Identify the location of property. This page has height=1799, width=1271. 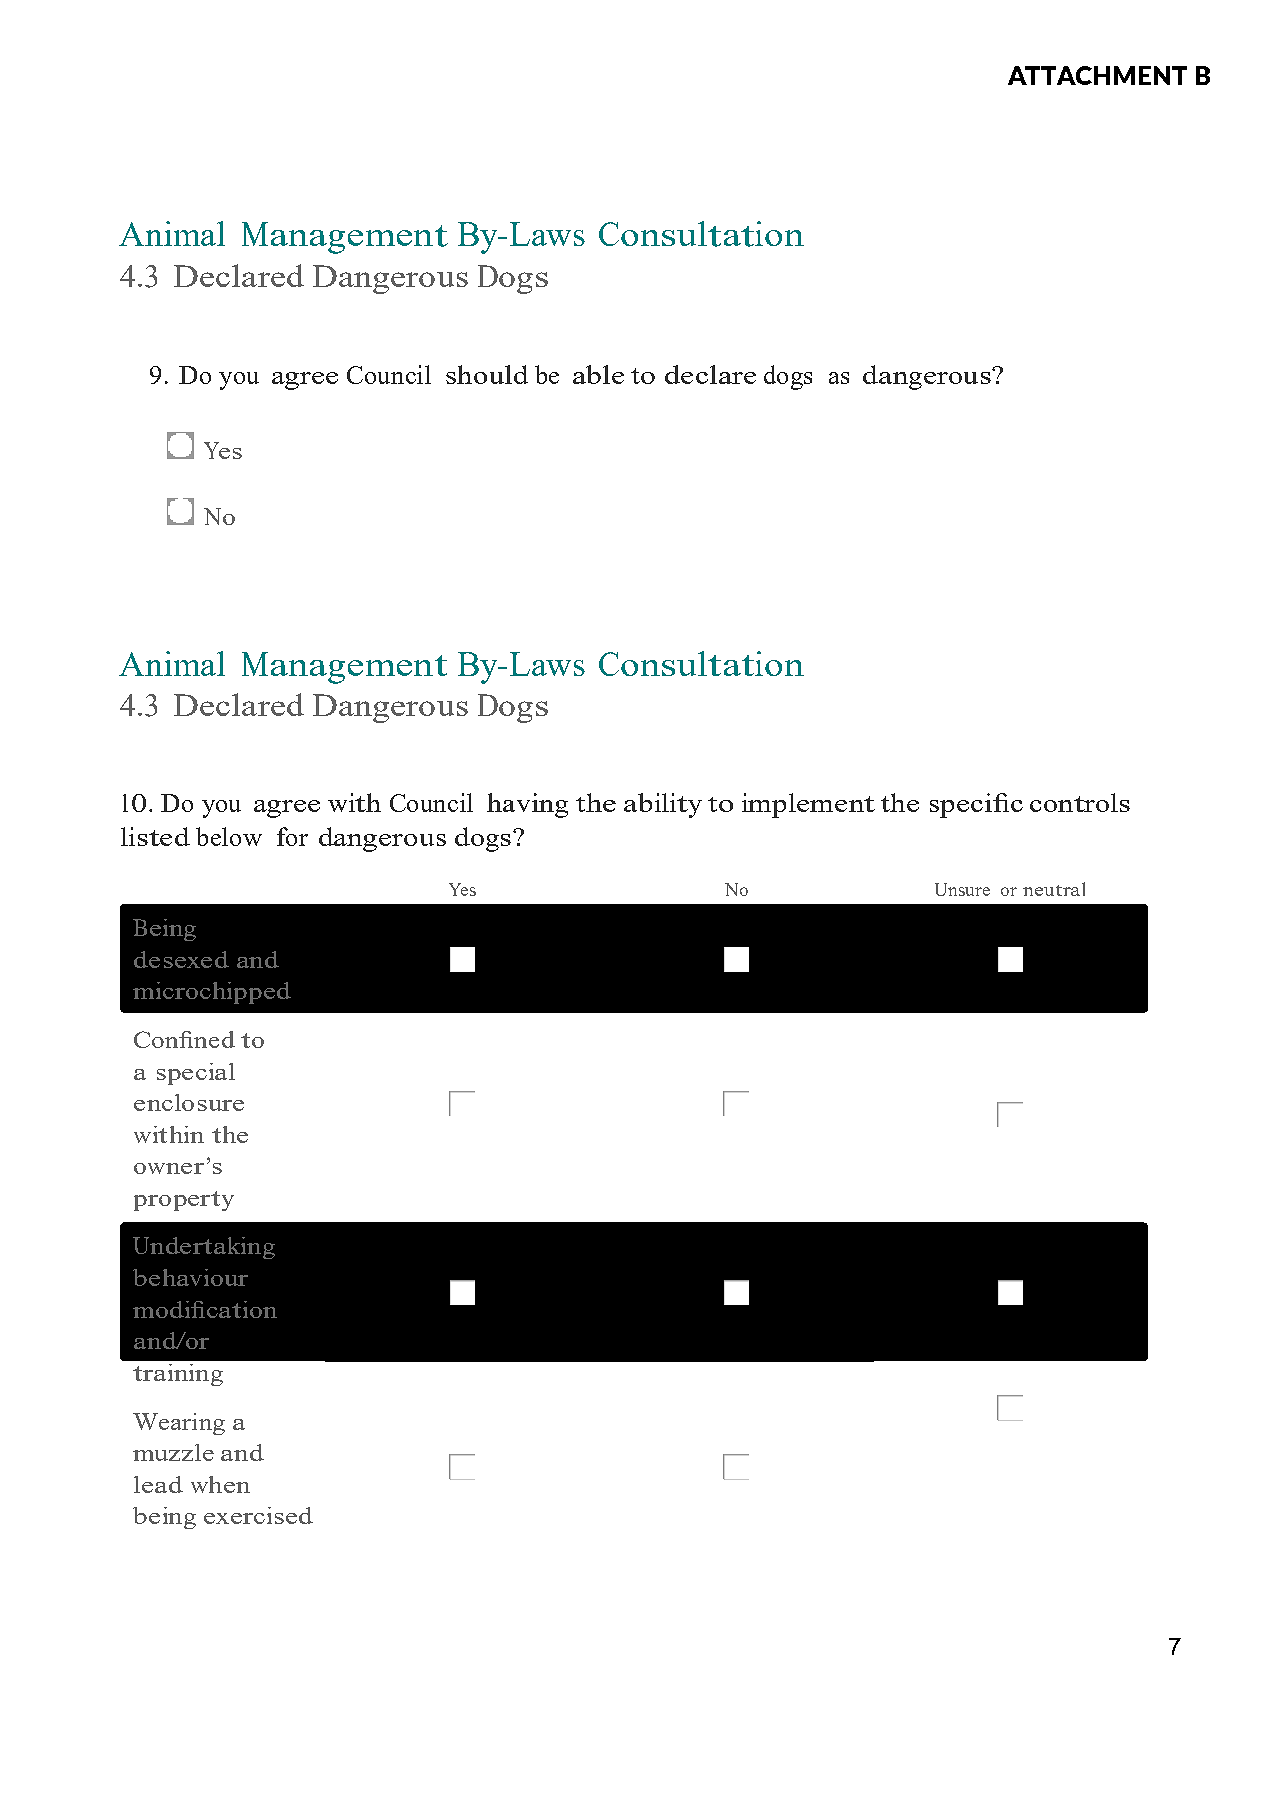
(184, 1201).
